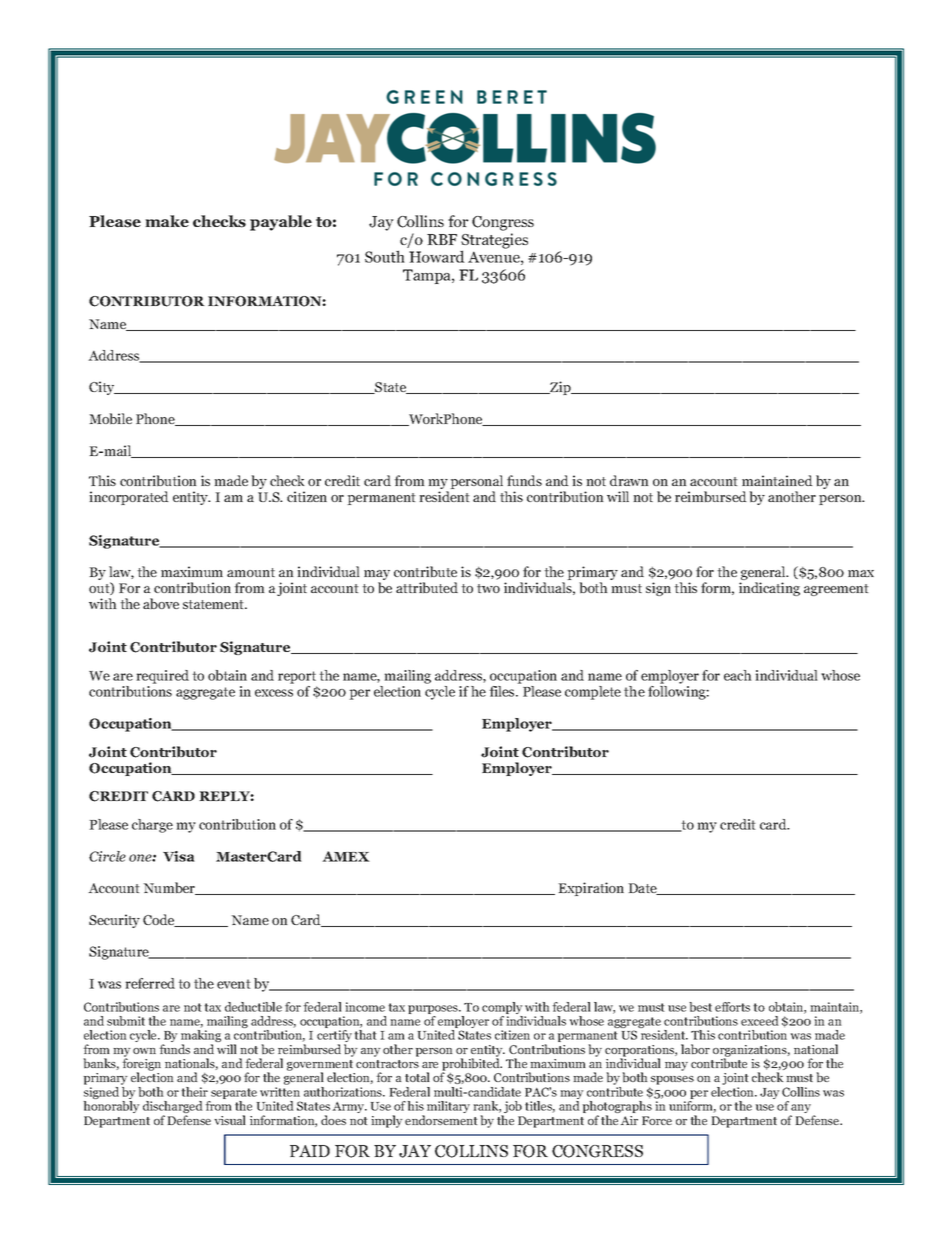 This page has height=1233, width=952. I want to click on Visa, so click(179, 856).
